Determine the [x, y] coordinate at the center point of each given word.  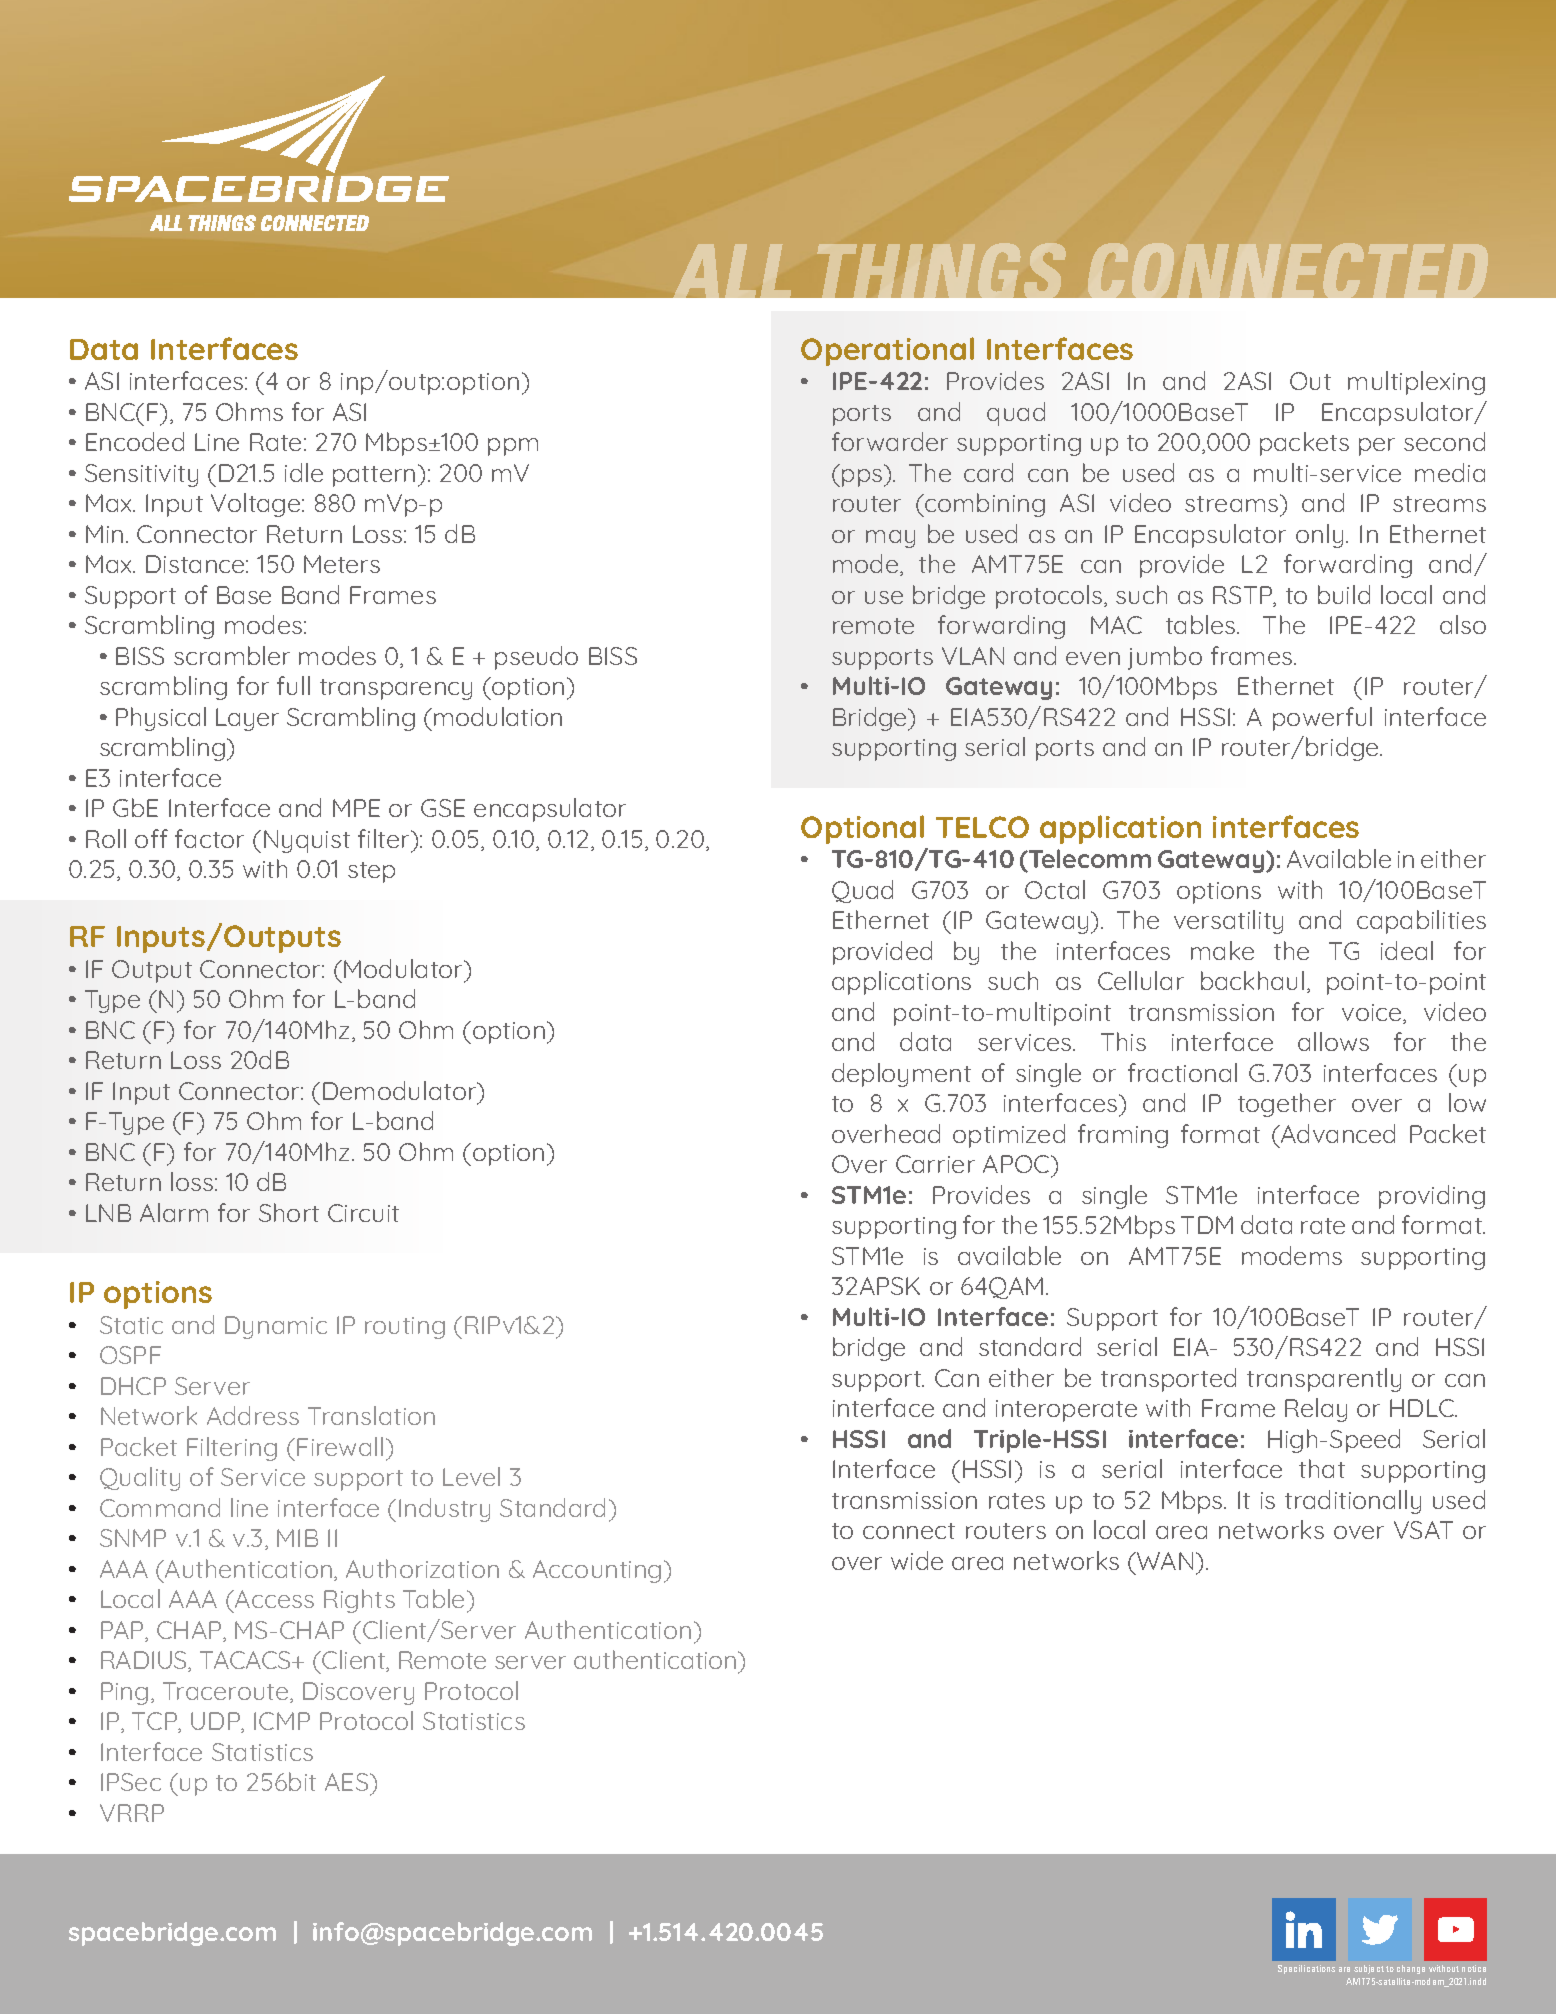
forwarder [890, 441]
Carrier [935, 1164]
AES [348, 1782]
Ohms [249, 411]
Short [289, 1212]
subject [1369, 1969]
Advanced [1337, 1133]
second [1444, 441]
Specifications [1306, 1969]
